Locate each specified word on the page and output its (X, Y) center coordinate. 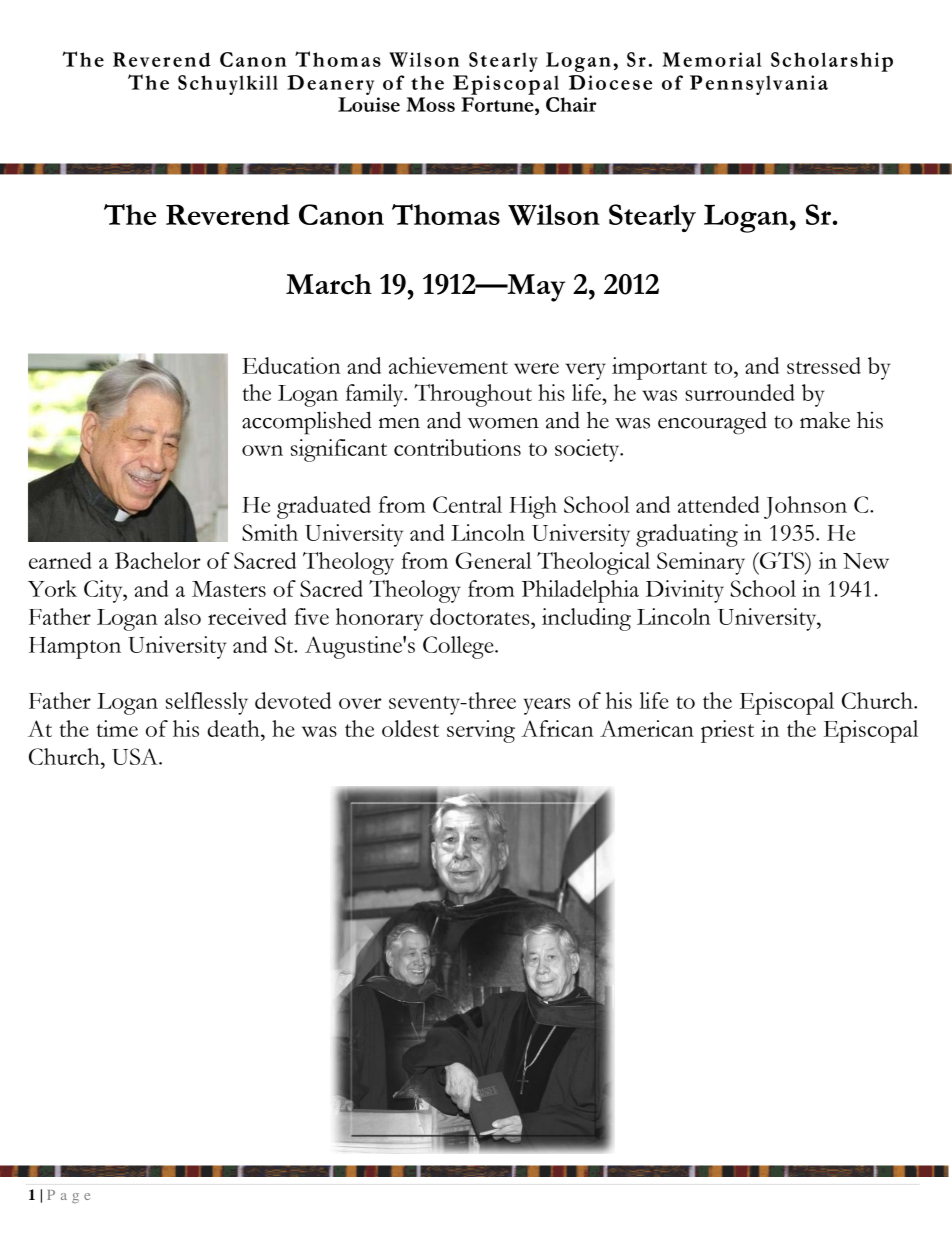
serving (481, 731)
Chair (571, 104)
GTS (782, 560)
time (117, 728)
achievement (448, 365)
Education (291, 365)
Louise (369, 104)
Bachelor (158, 560)
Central (467, 504)
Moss (430, 104)
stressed (824, 365)
